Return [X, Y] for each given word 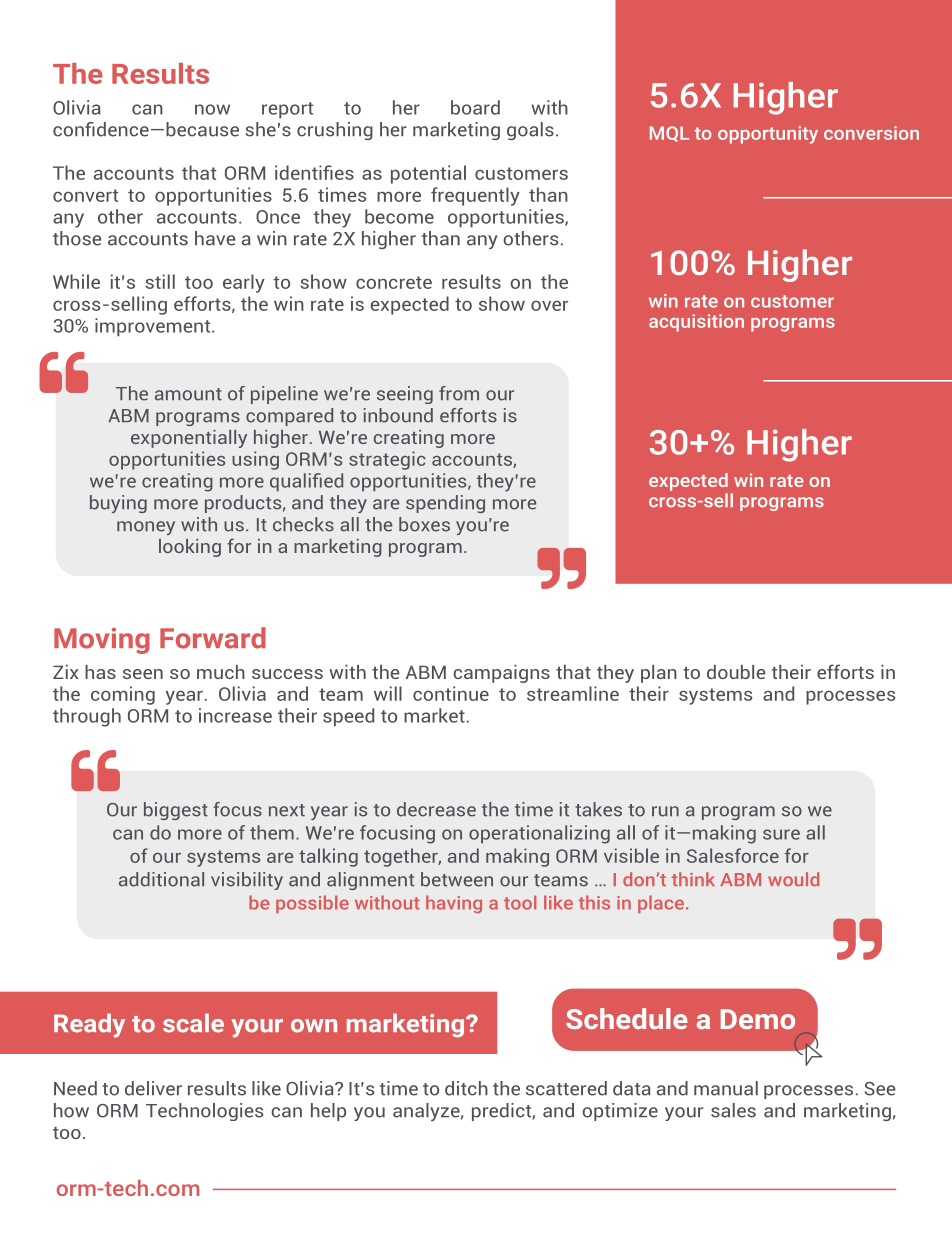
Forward [213, 638]
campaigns [501, 674]
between [457, 879]
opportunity [768, 135]
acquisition [696, 323]
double [736, 672]
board [475, 107]
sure [781, 834]
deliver [153, 1088]
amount [188, 394]
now [212, 109]
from [459, 393]
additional [161, 879]
